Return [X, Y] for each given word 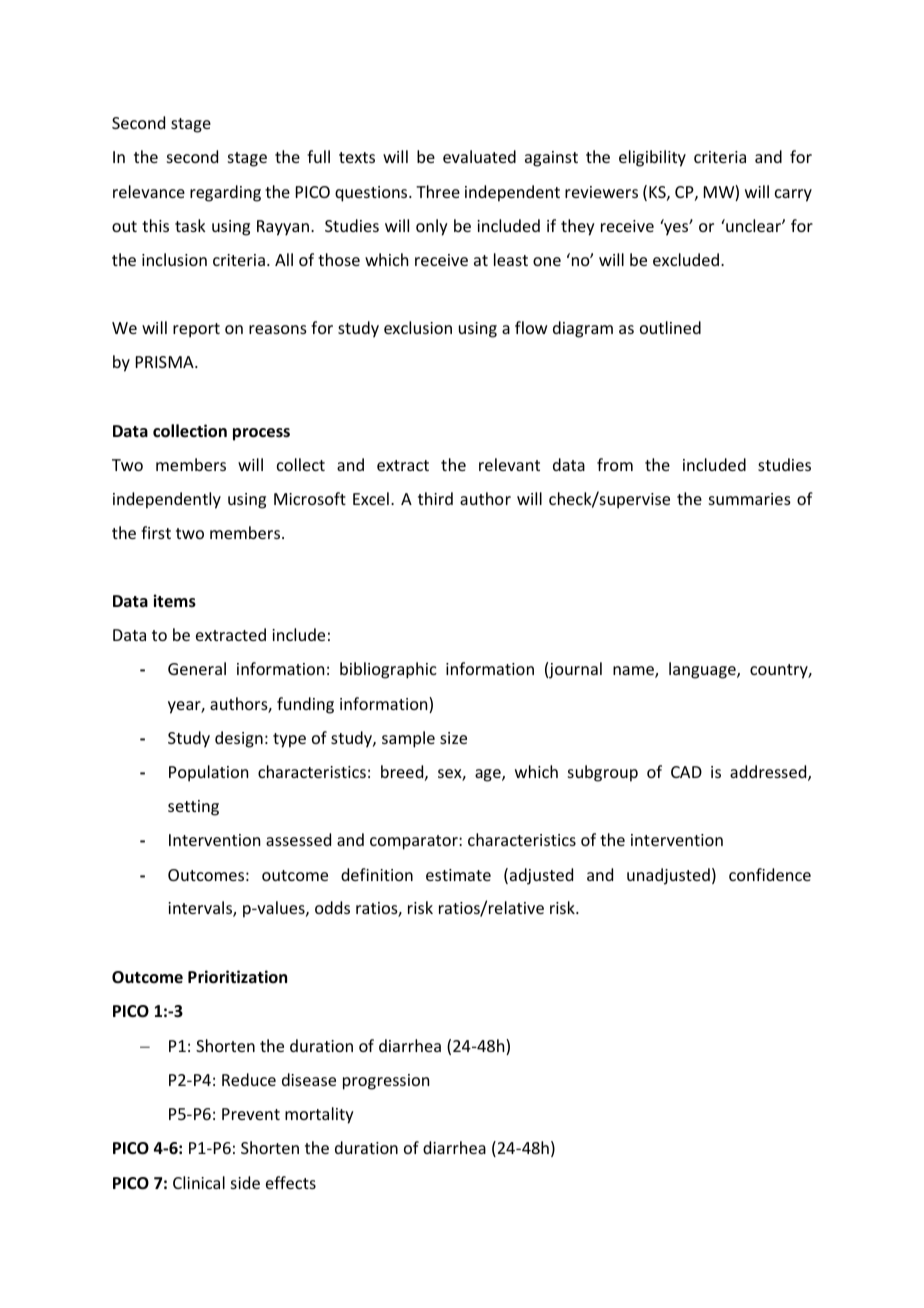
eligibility [652, 158]
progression [386, 1082]
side [245, 1182]
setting [193, 808]
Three [438, 191]
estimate [458, 875]
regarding [225, 193]
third [435, 498]
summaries [750, 499]
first [156, 532]
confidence [770, 874]
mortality [319, 1115]
